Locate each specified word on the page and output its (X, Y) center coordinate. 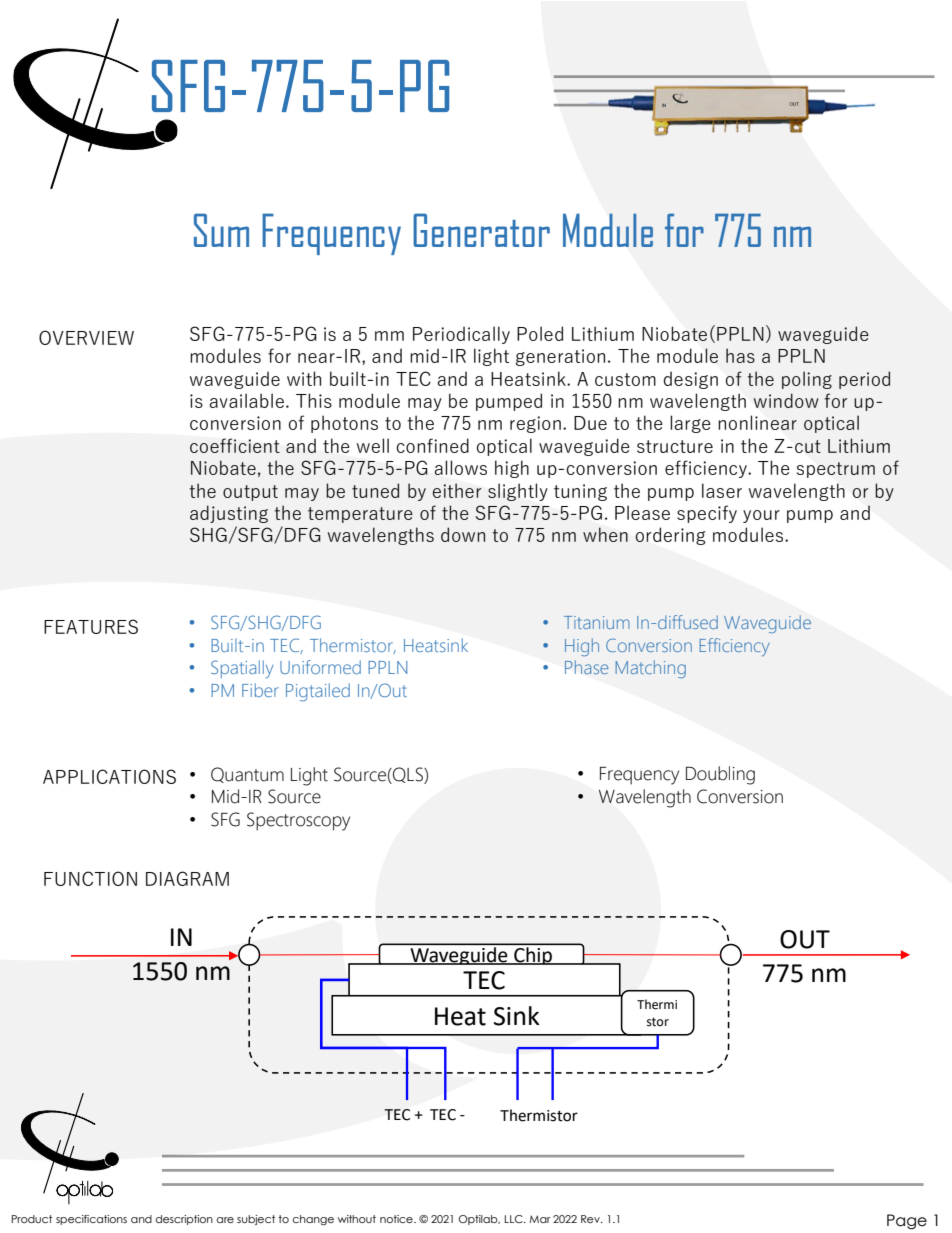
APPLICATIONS (109, 776)
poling (807, 380)
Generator (481, 230)
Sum (221, 230)
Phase (586, 667)
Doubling (720, 775)
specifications (91, 1220)
